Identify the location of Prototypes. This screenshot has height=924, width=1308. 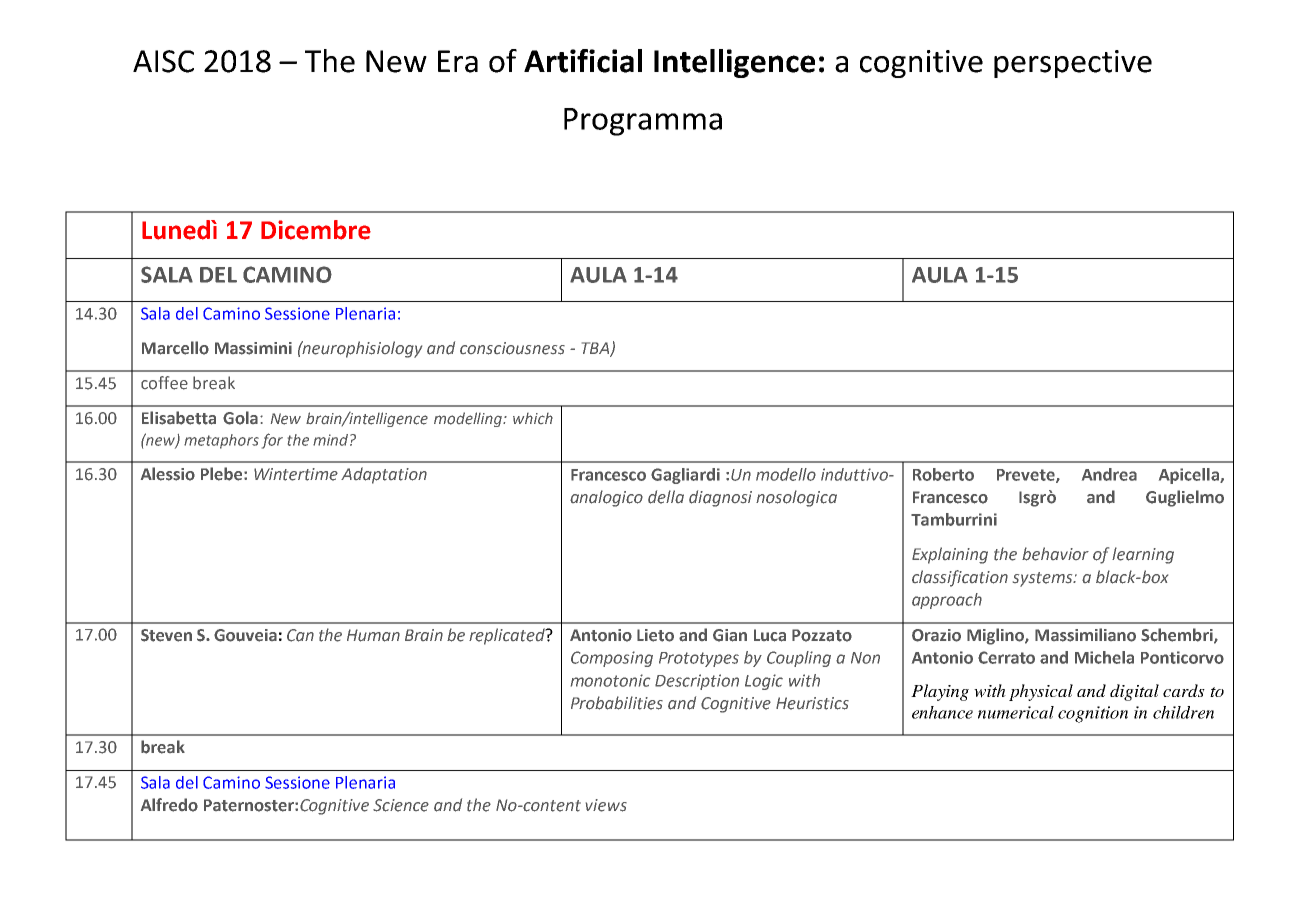
(699, 659).
